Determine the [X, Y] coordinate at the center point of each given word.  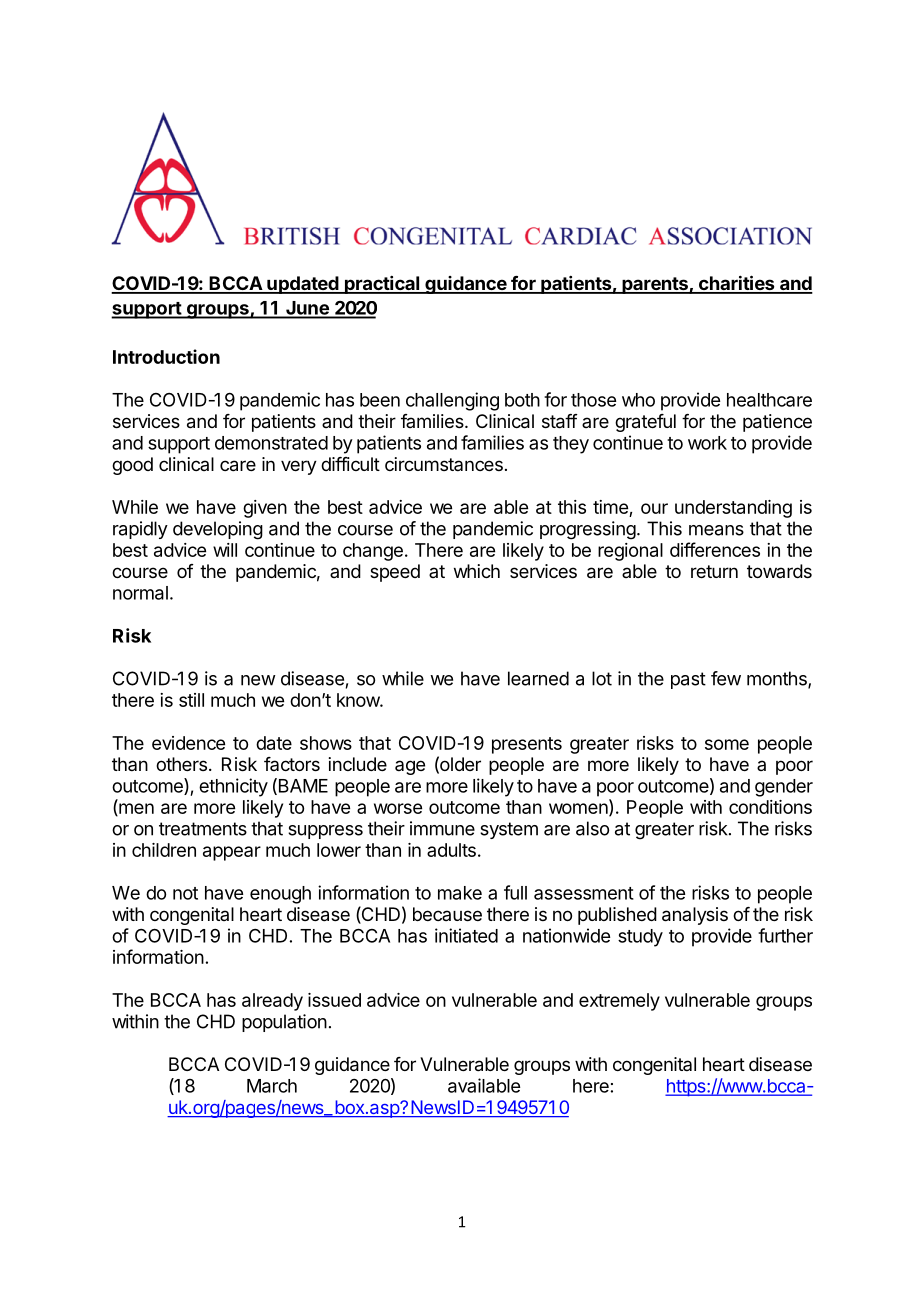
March [272, 1086]
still [191, 700]
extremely [619, 1002]
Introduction [166, 356]
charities [736, 284]
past [688, 680]
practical [382, 285]
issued [334, 1000]
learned [538, 678]
